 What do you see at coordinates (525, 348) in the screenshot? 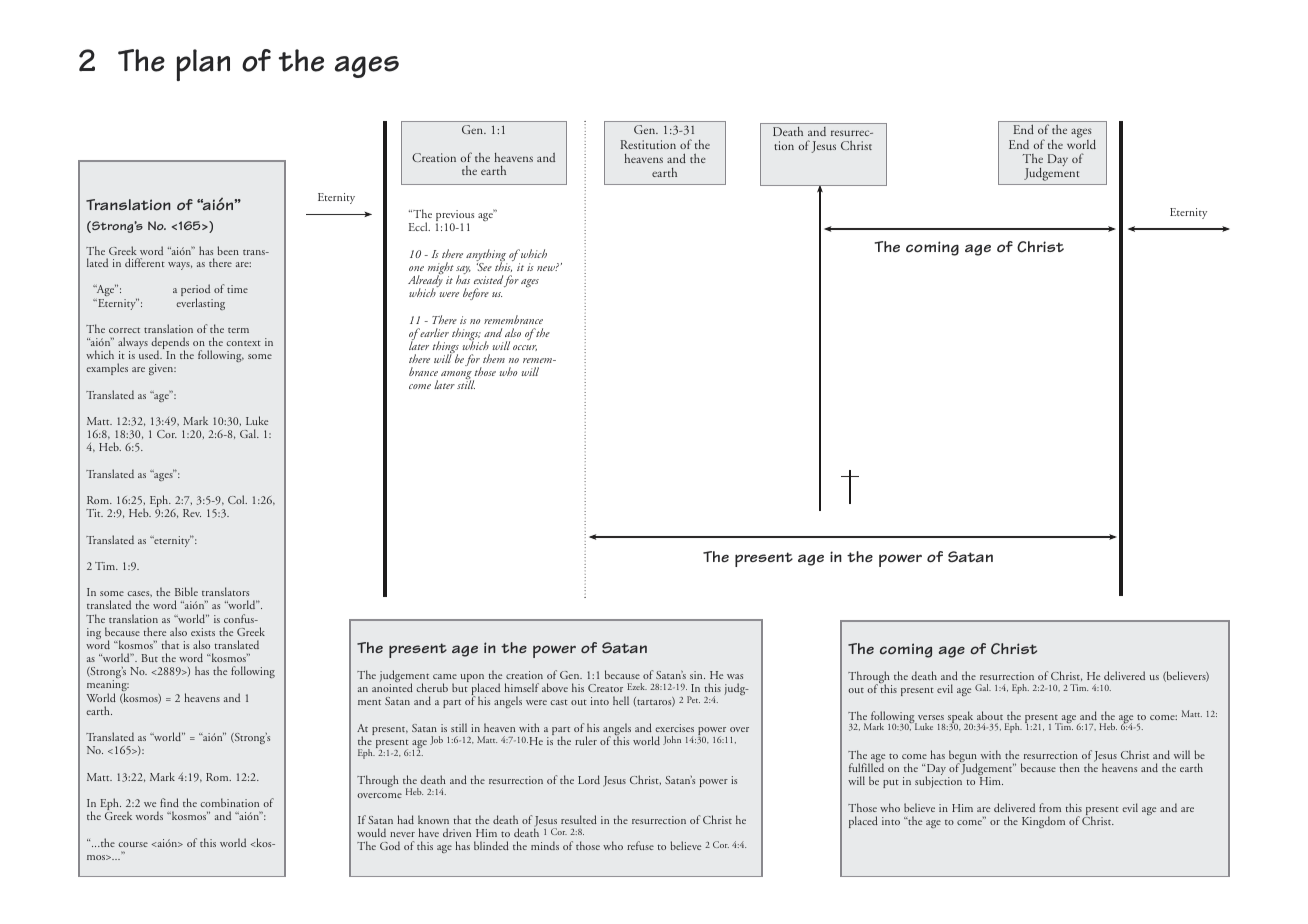
I see `occur` at bounding box center [525, 348].
